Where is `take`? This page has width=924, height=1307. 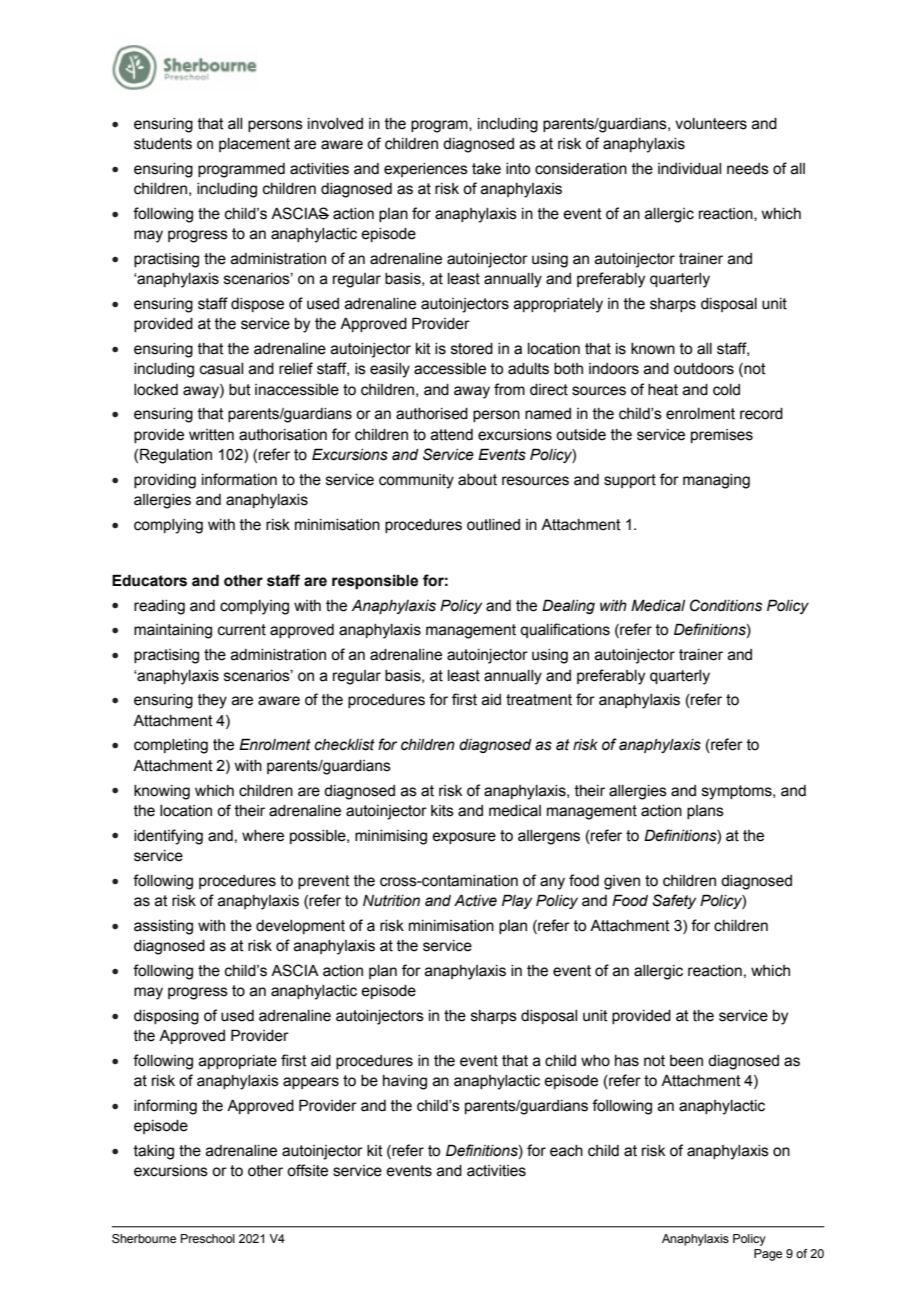 take is located at coordinates (486, 169).
